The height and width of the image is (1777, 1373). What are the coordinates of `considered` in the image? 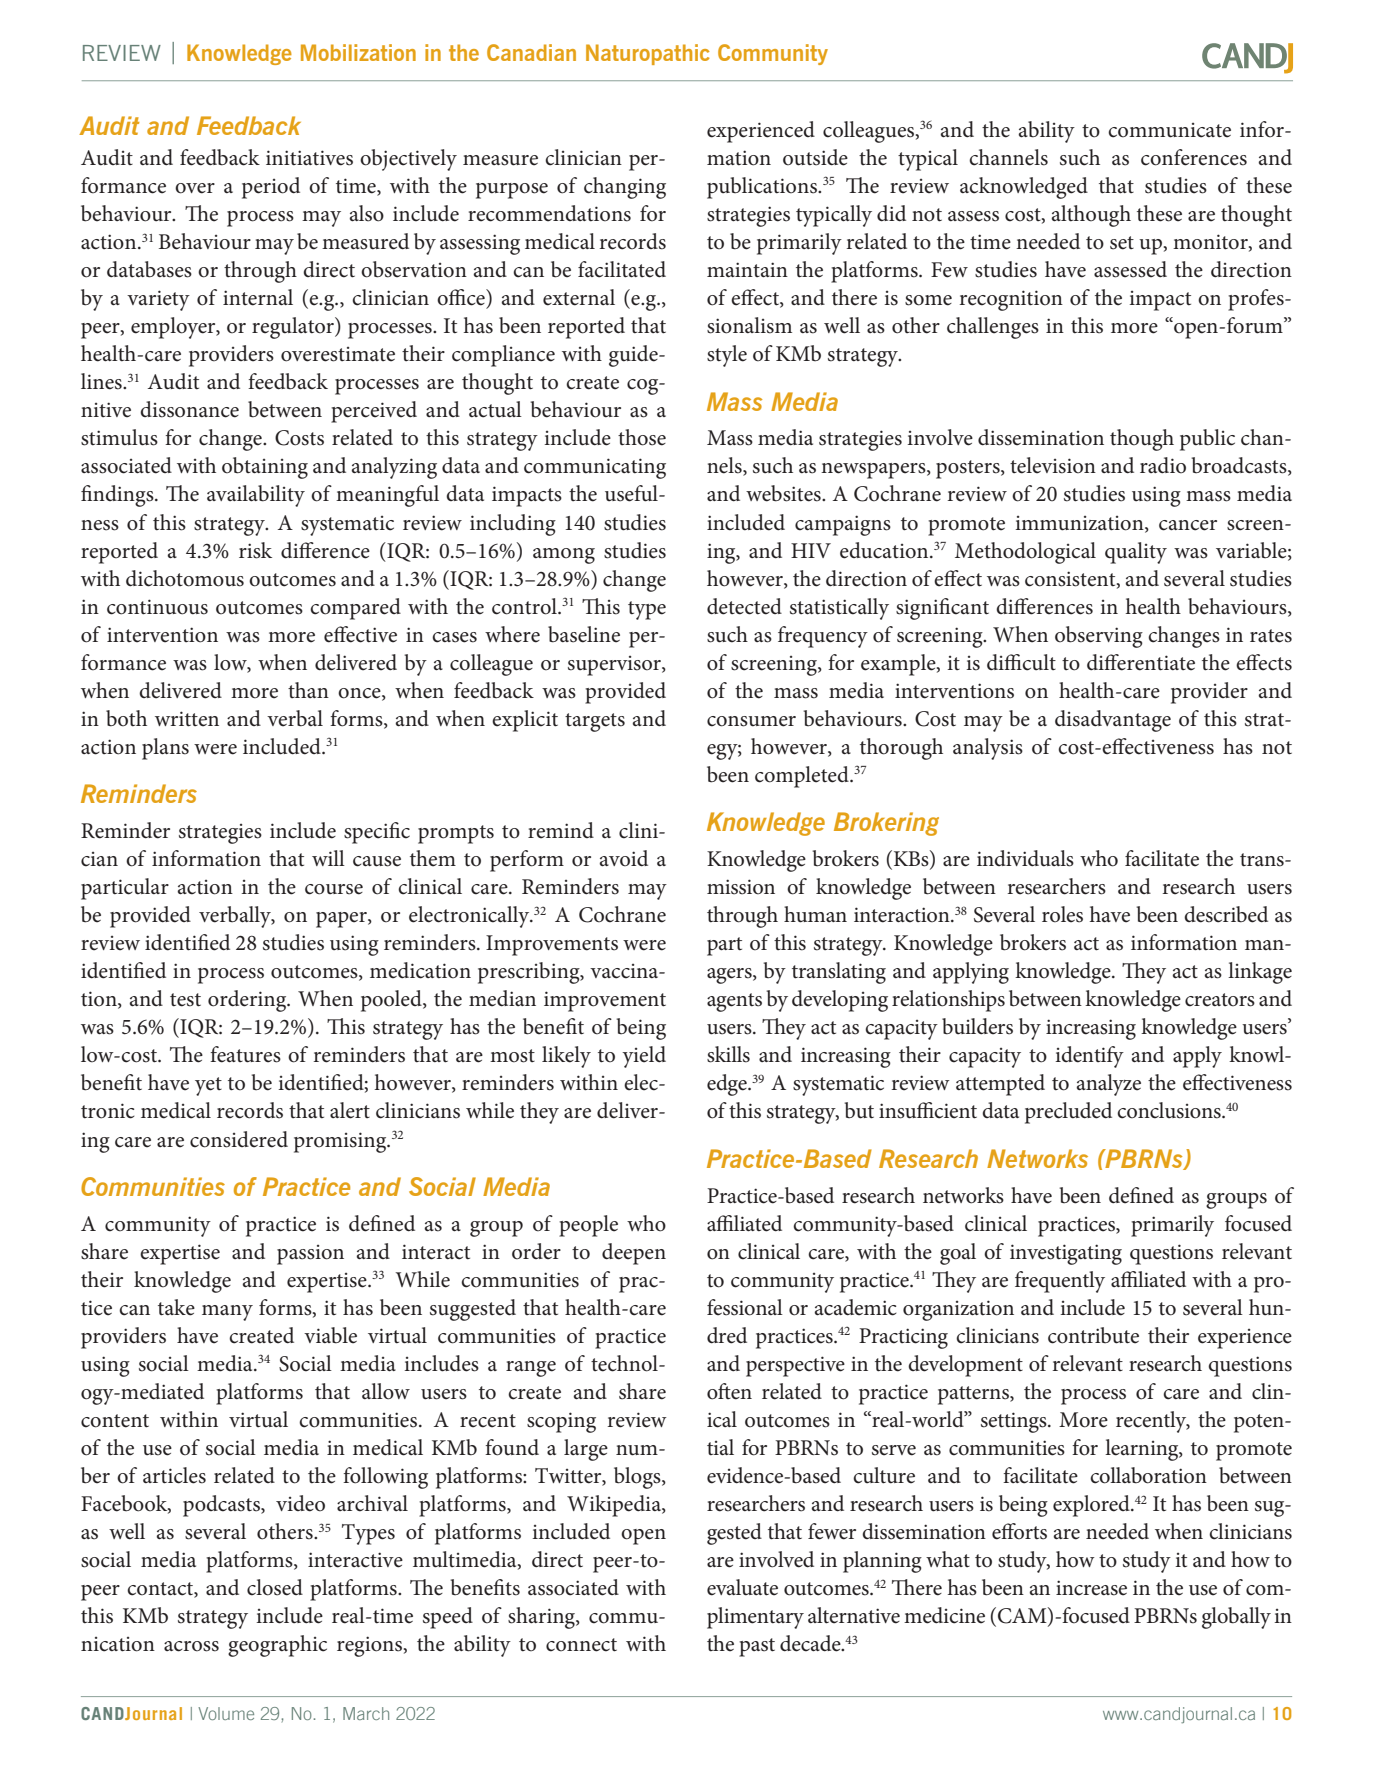 It's located at (239, 1139).
